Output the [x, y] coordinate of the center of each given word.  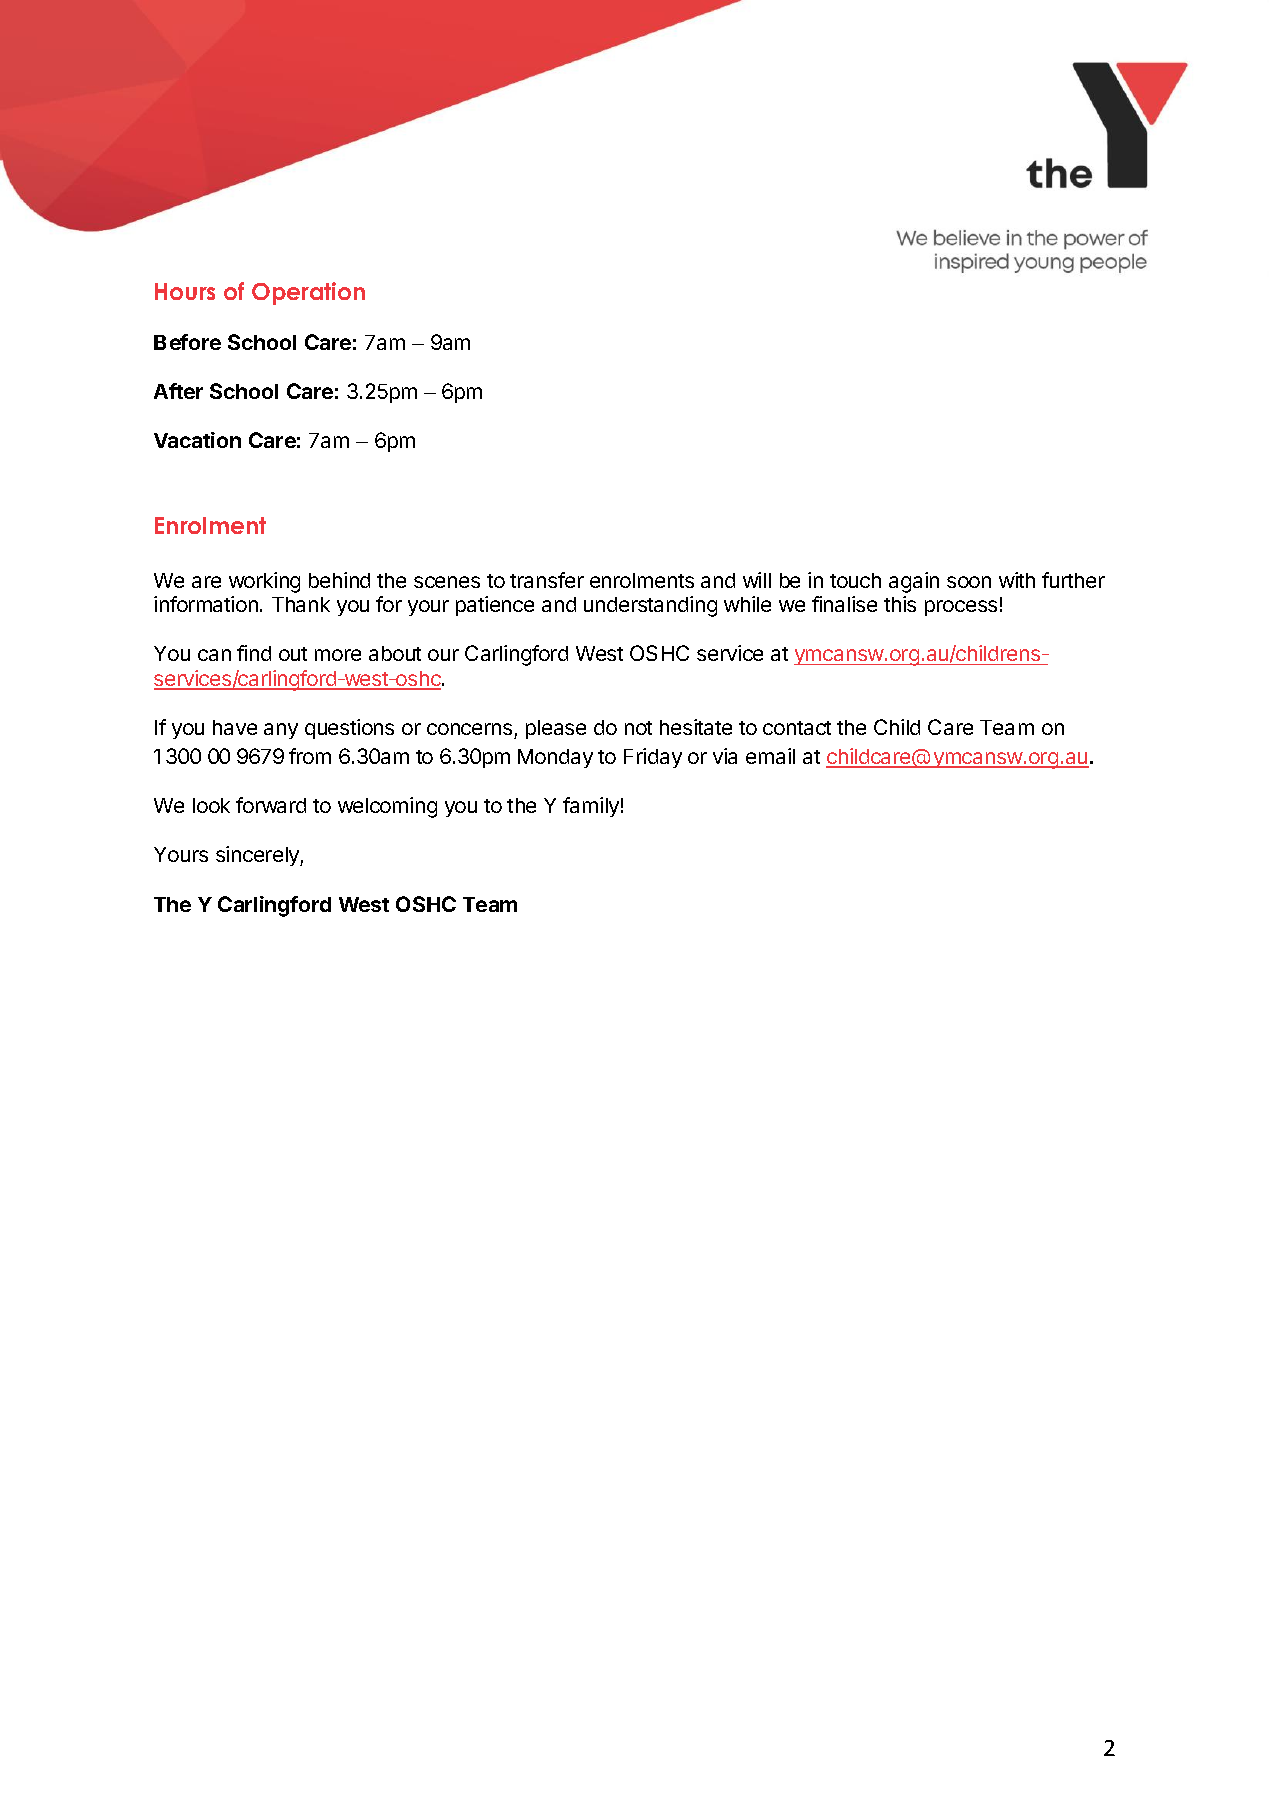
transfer [547, 580]
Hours [185, 291]
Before [187, 342]
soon [969, 582]
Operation [308, 293]
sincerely [258, 856]
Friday [653, 758]
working [264, 582]
